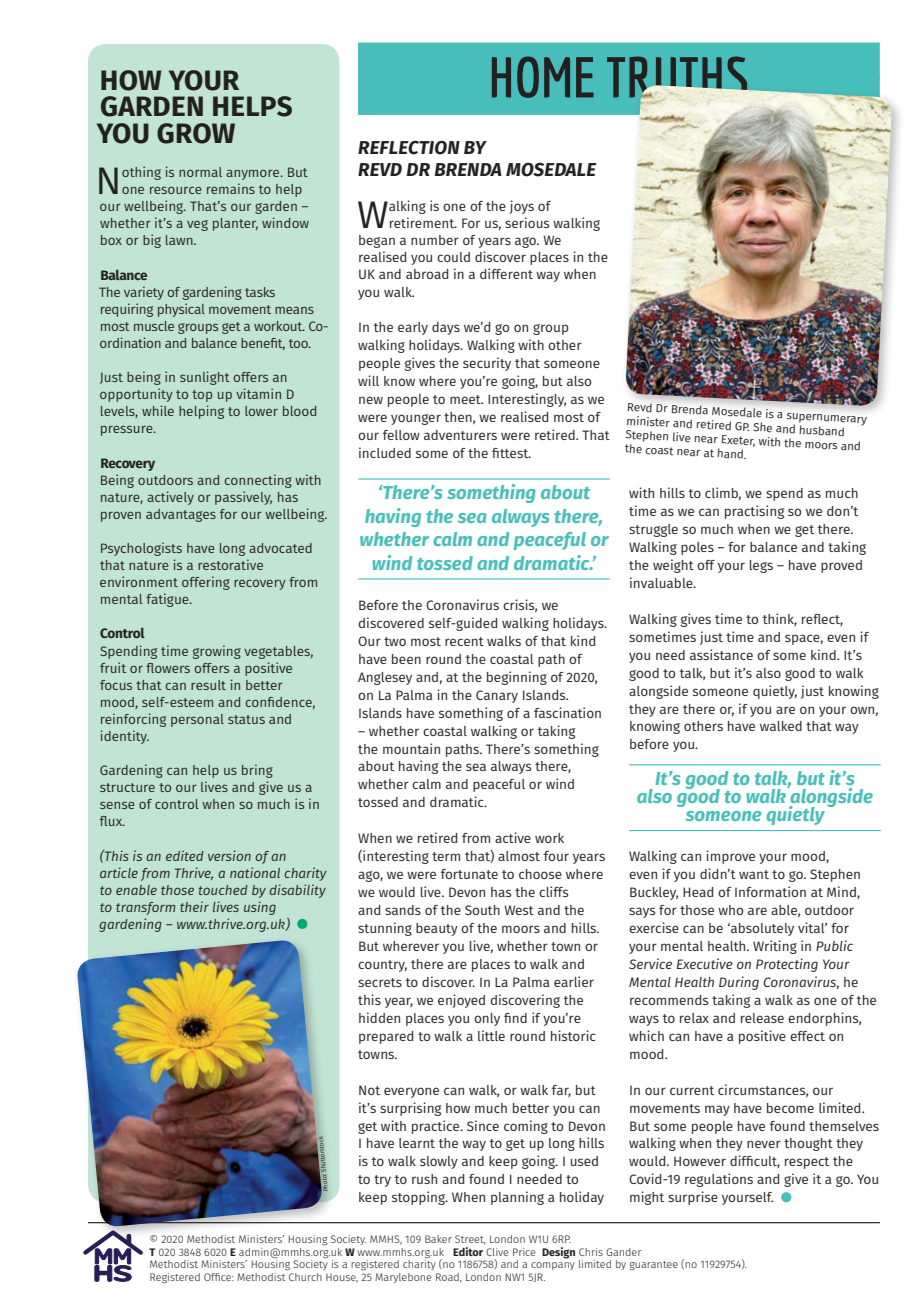  Describe the element at coordinates (543, 77) in the document. I see `HOME` at that location.
